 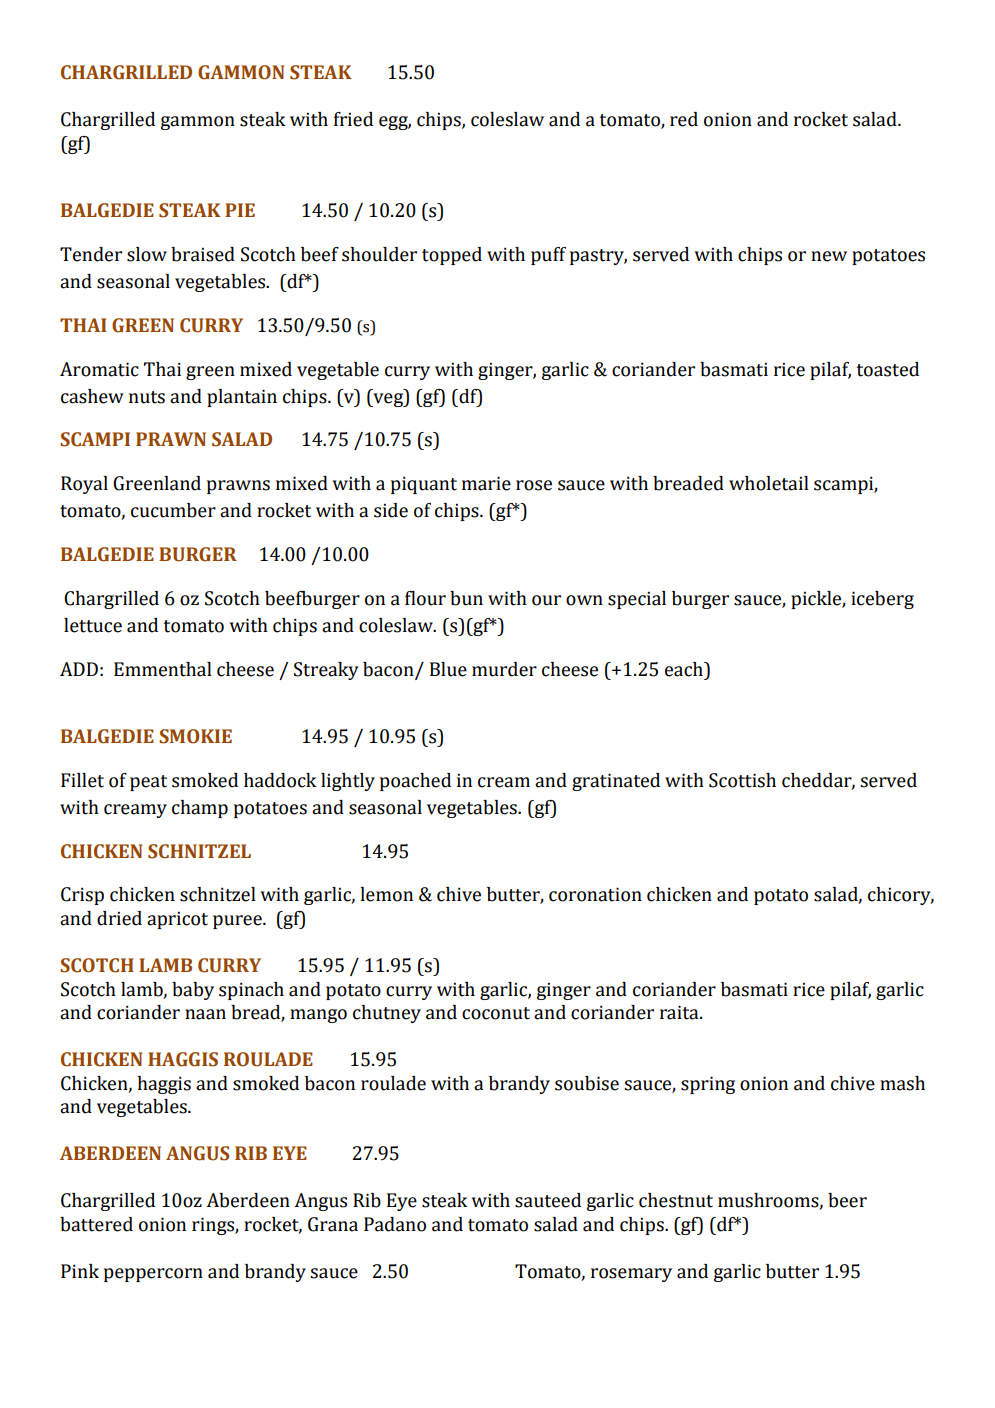 I want to click on battered, so click(x=96, y=1224).
